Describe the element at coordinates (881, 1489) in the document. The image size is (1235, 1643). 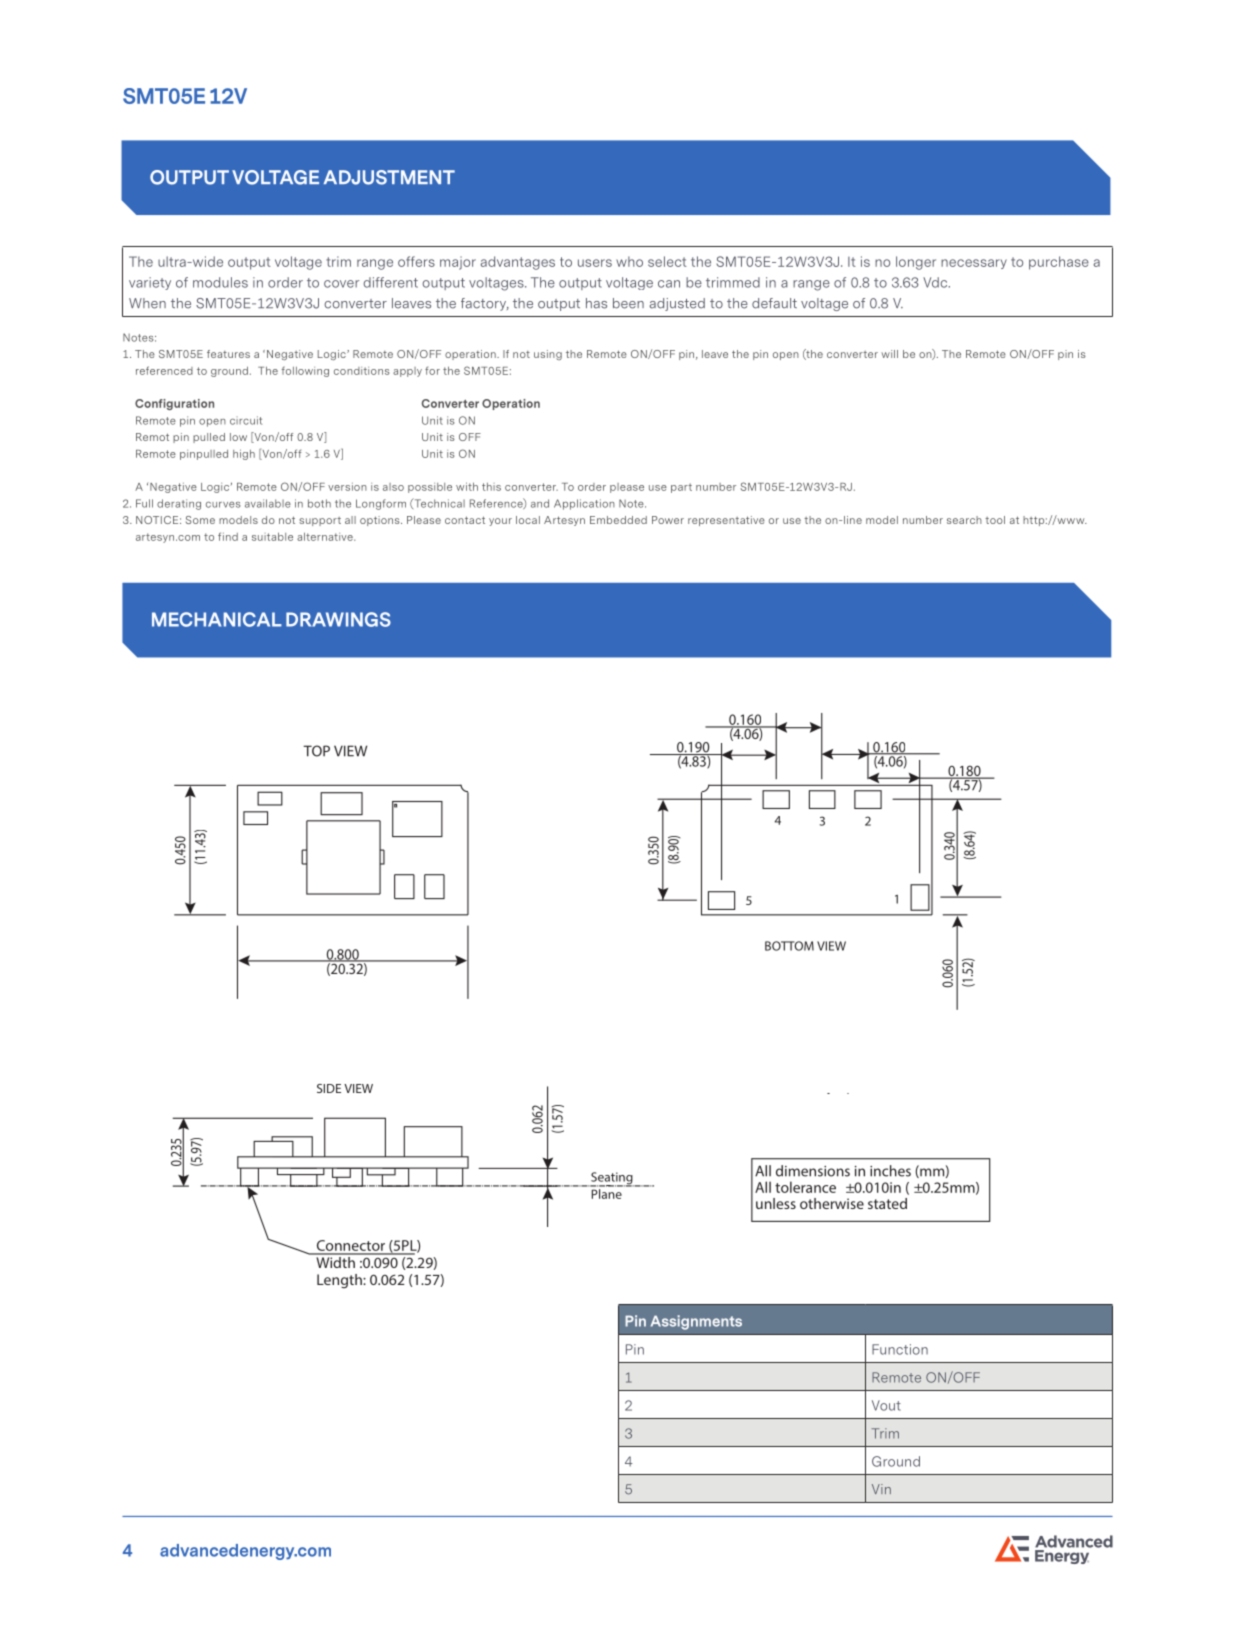
I see `Vin` at that location.
